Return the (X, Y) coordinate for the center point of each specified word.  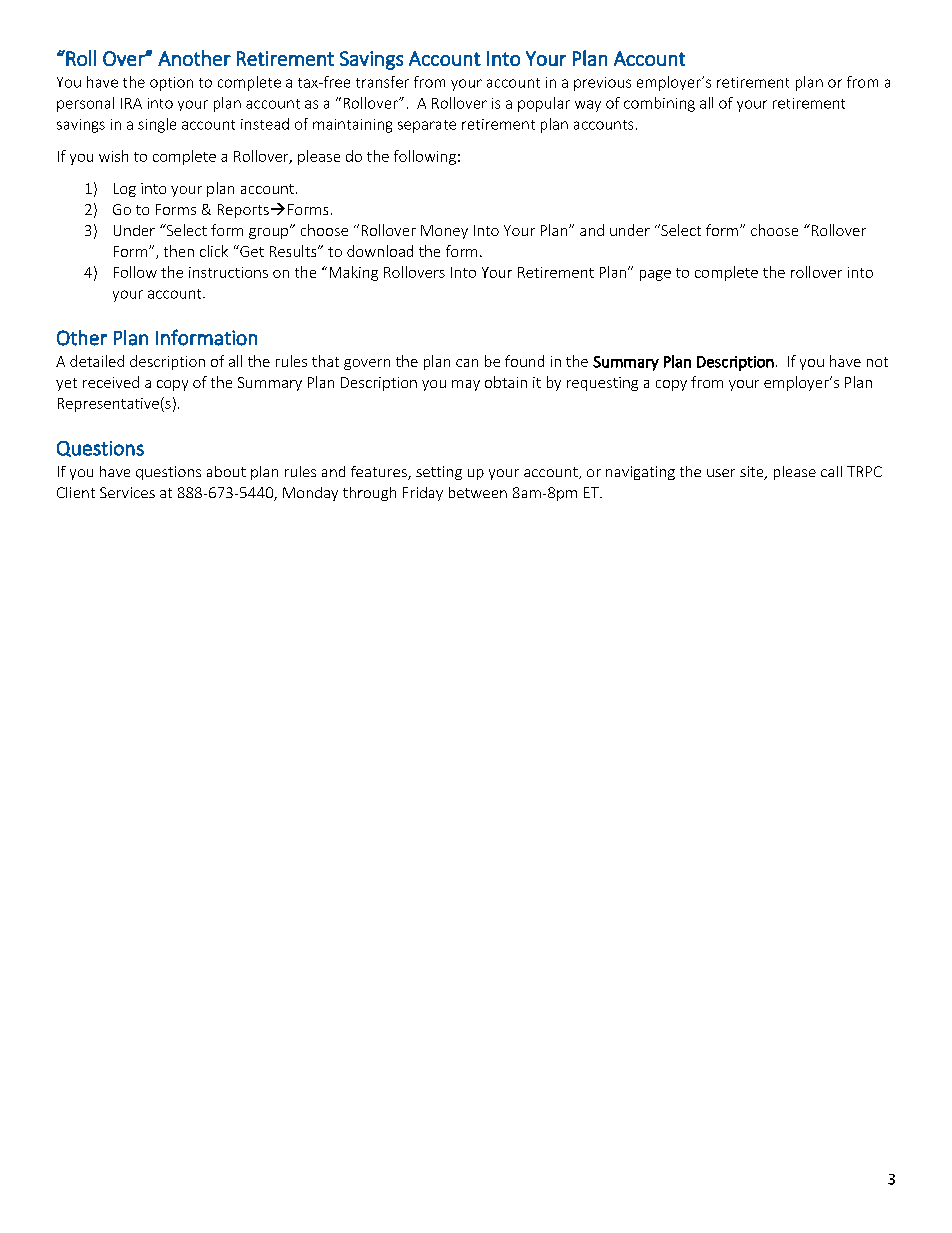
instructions (228, 272)
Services (127, 492)
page (655, 275)
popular (544, 104)
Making (354, 273)
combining (659, 104)
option (171, 84)
